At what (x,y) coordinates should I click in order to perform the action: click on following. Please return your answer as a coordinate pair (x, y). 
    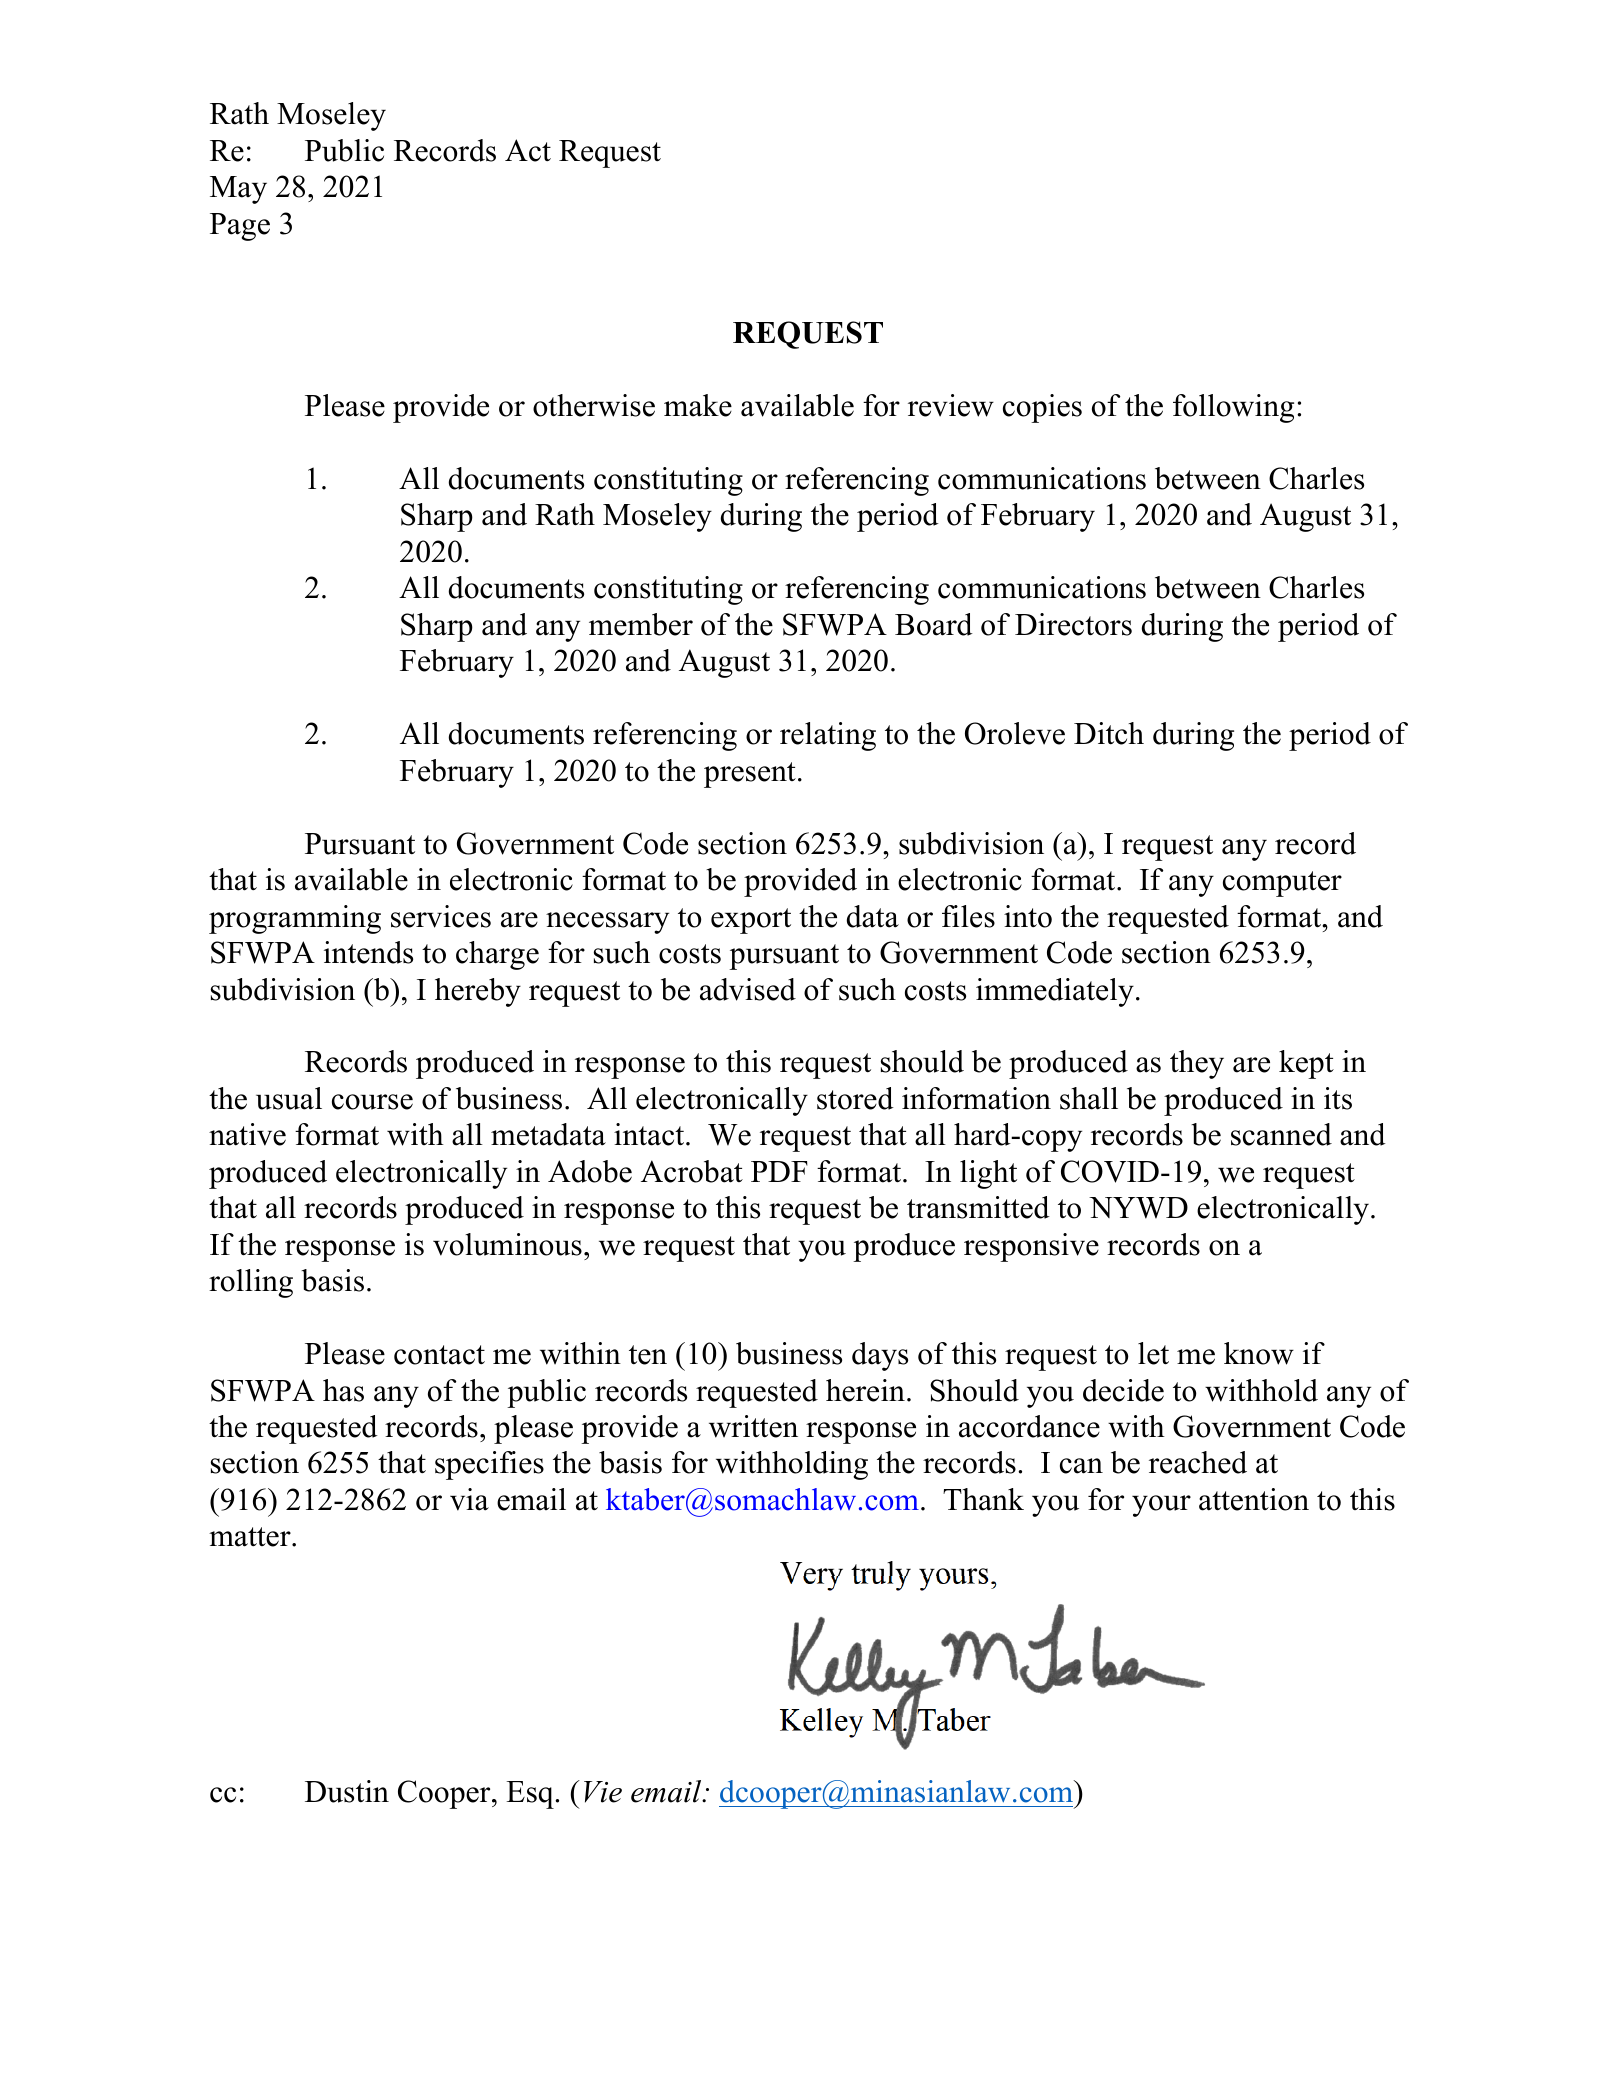
    Looking at the image, I should click on (1233, 408).
